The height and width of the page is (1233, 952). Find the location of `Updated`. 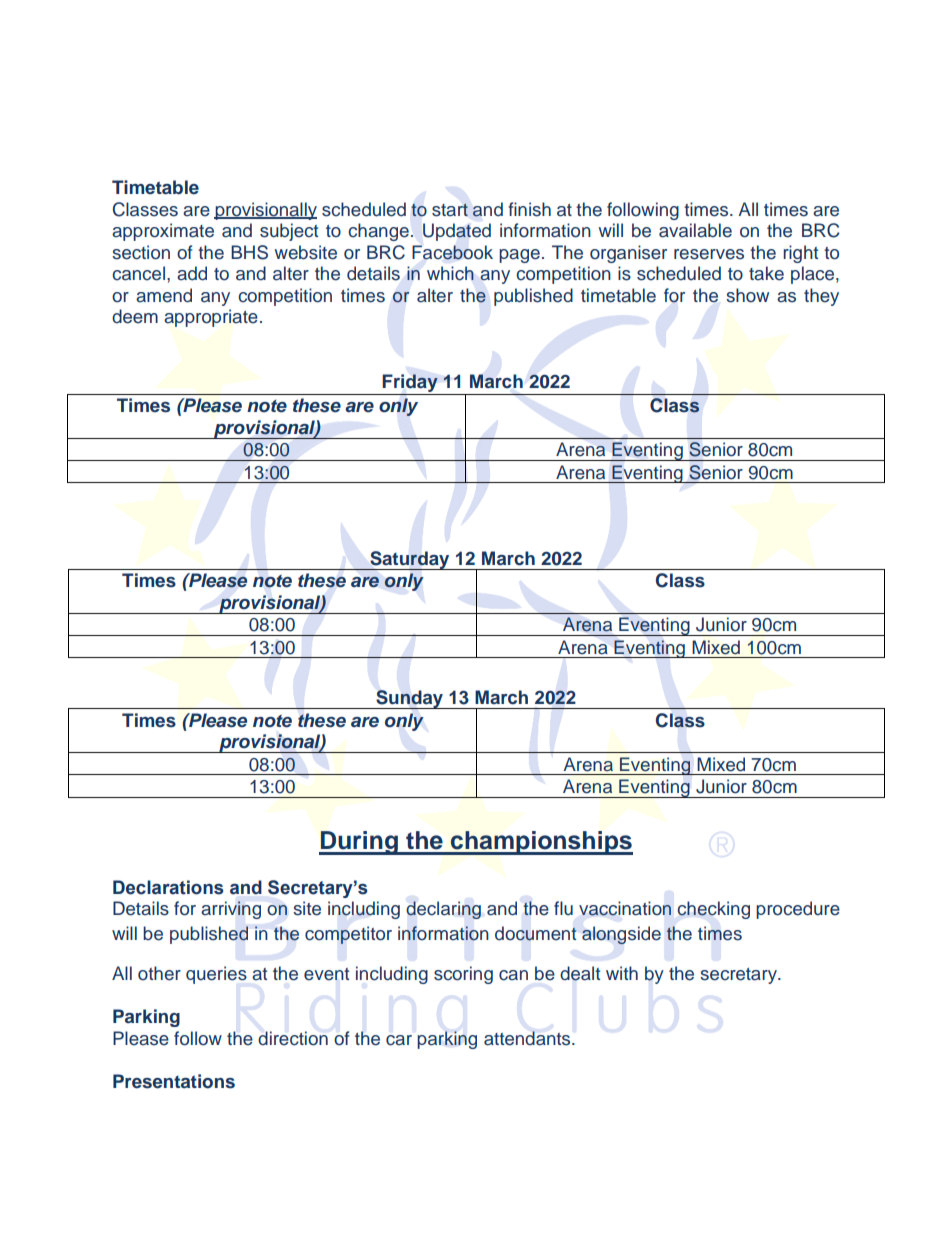

Updated is located at coordinates (457, 232).
